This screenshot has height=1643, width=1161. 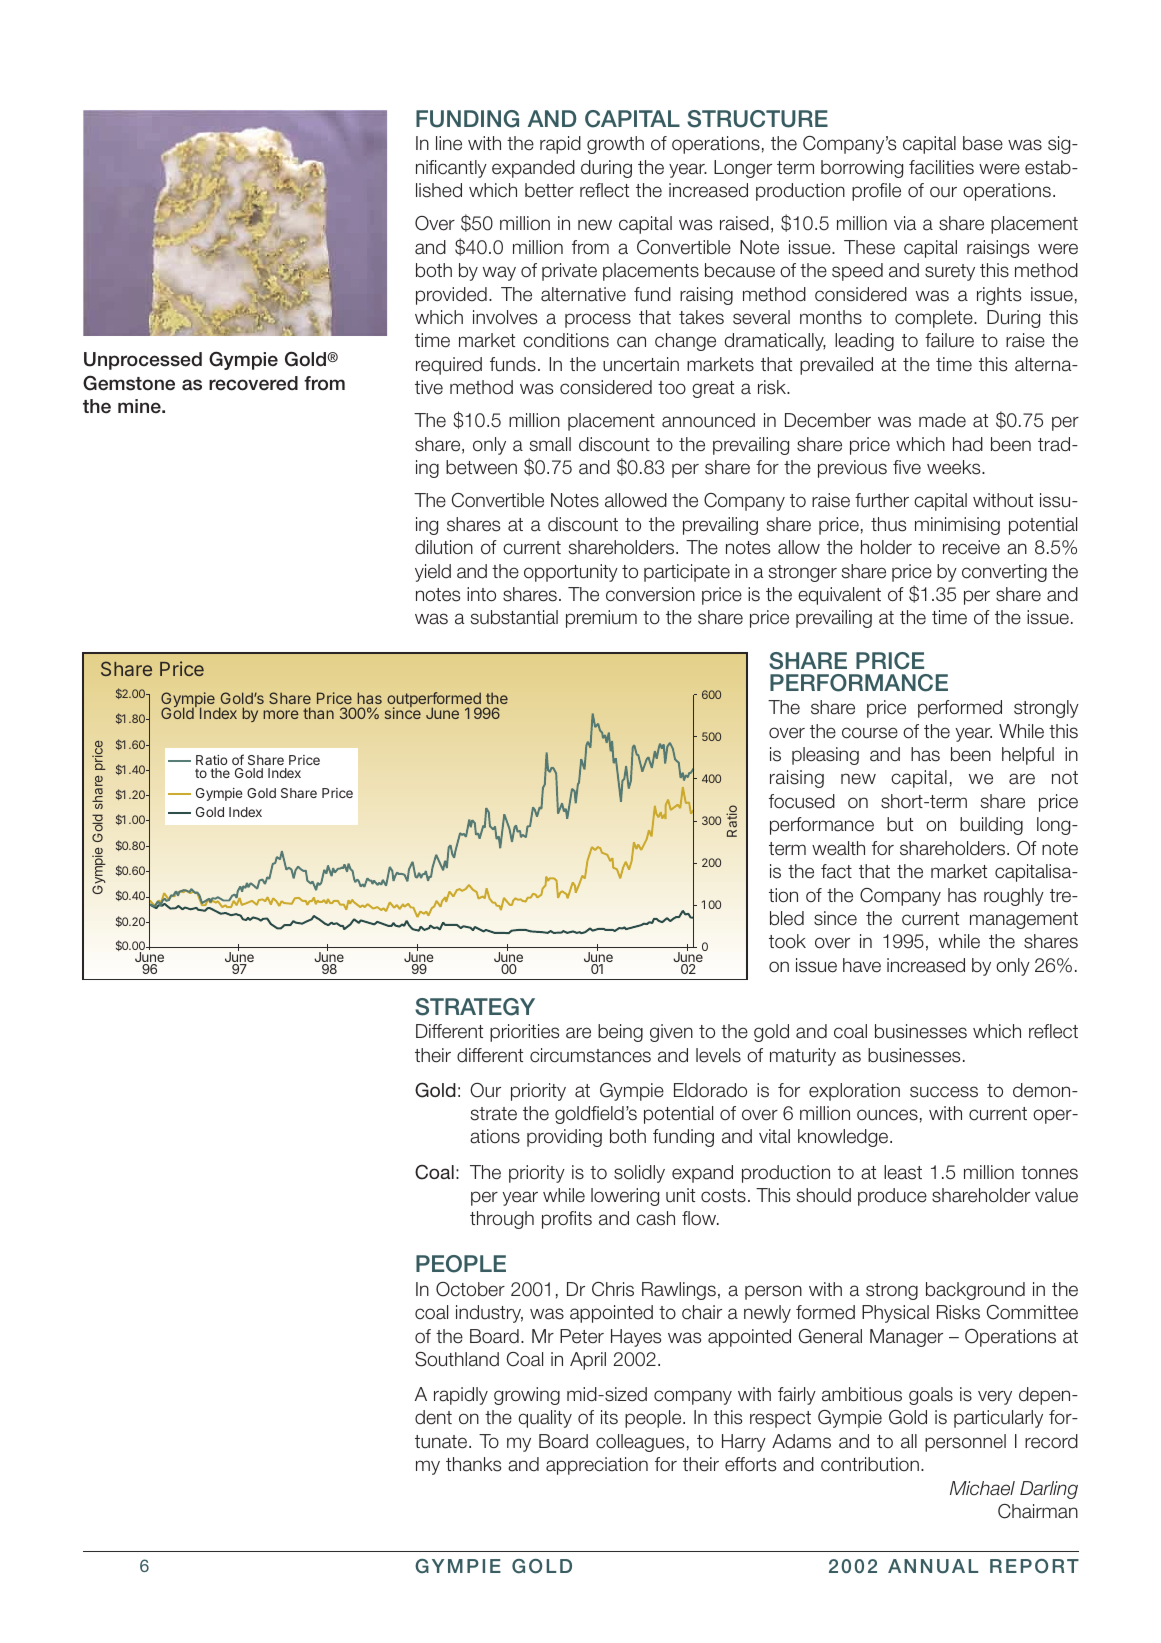 What do you see at coordinates (281, 714) in the screenshot?
I see `more` at bounding box center [281, 714].
